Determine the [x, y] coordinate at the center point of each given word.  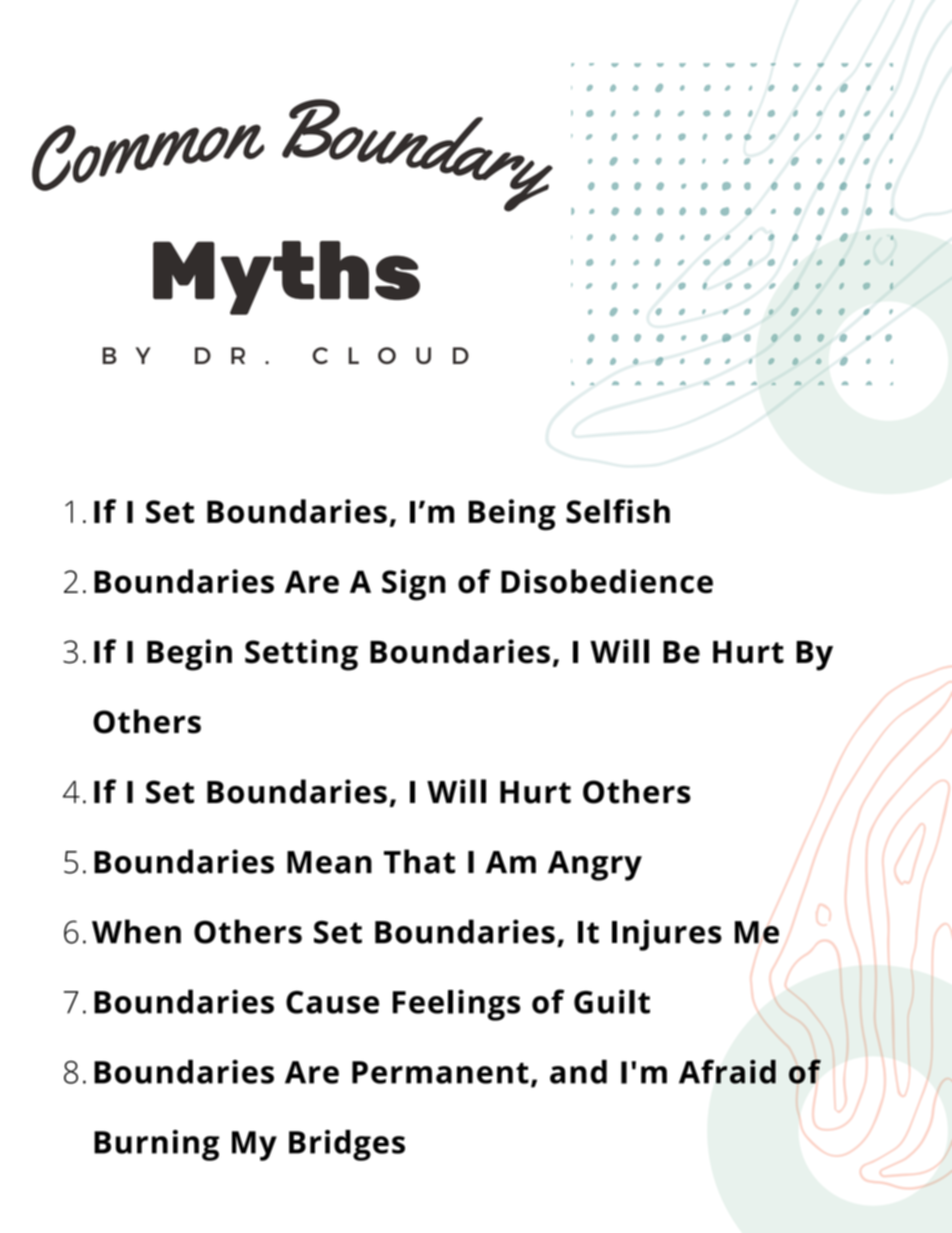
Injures [667, 935]
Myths [286, 278]
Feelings [456, 1005]
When [136, 931]
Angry [595, 866]
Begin [189, 655]
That [419, 861]
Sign [414, 585]
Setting [301, 655]
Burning [156, 1145]
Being [512, 515]
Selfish [618, 511]
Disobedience [607, 581]
